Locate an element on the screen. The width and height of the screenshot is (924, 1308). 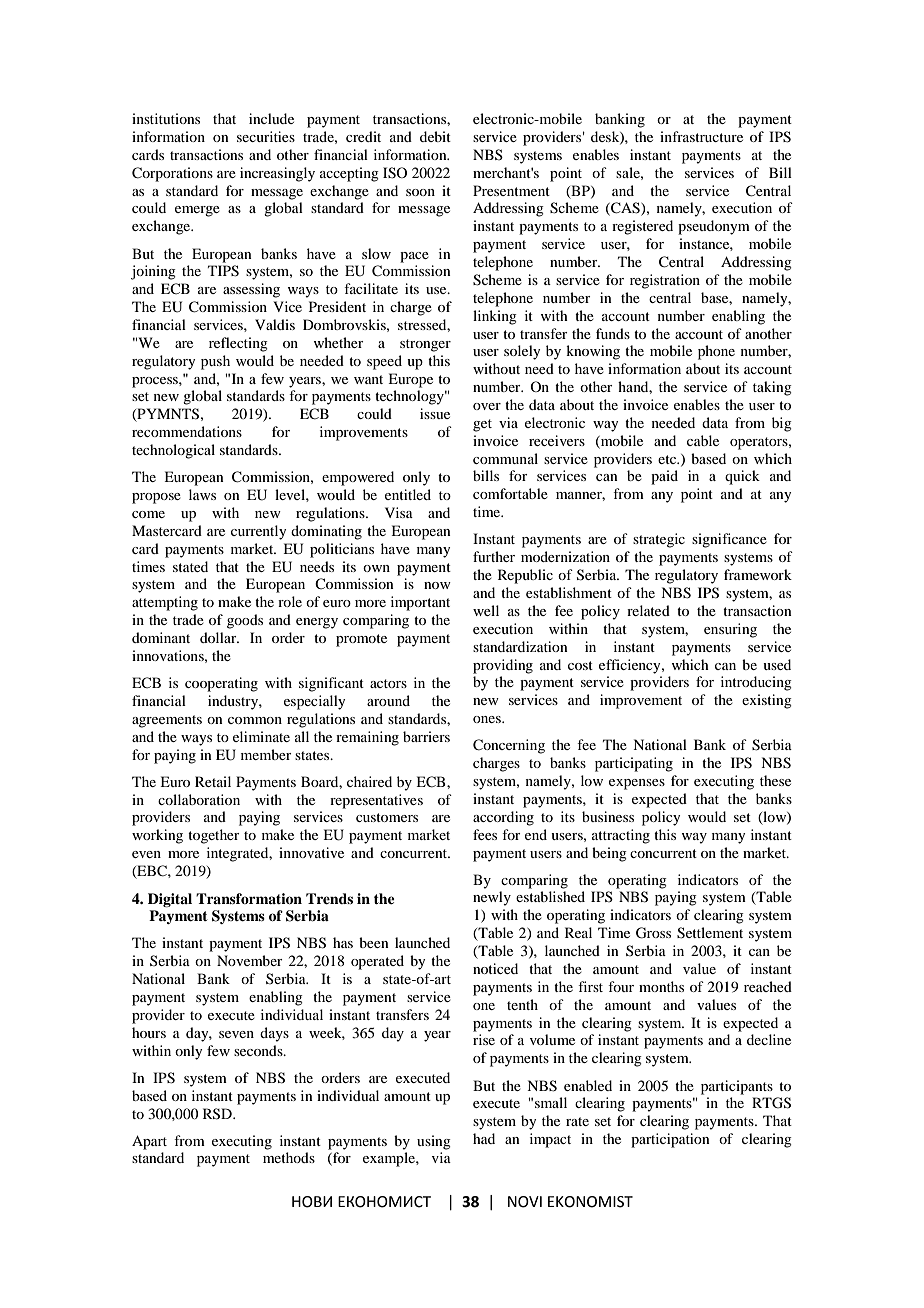
infrastructure is located at coordinates (701, 136).
